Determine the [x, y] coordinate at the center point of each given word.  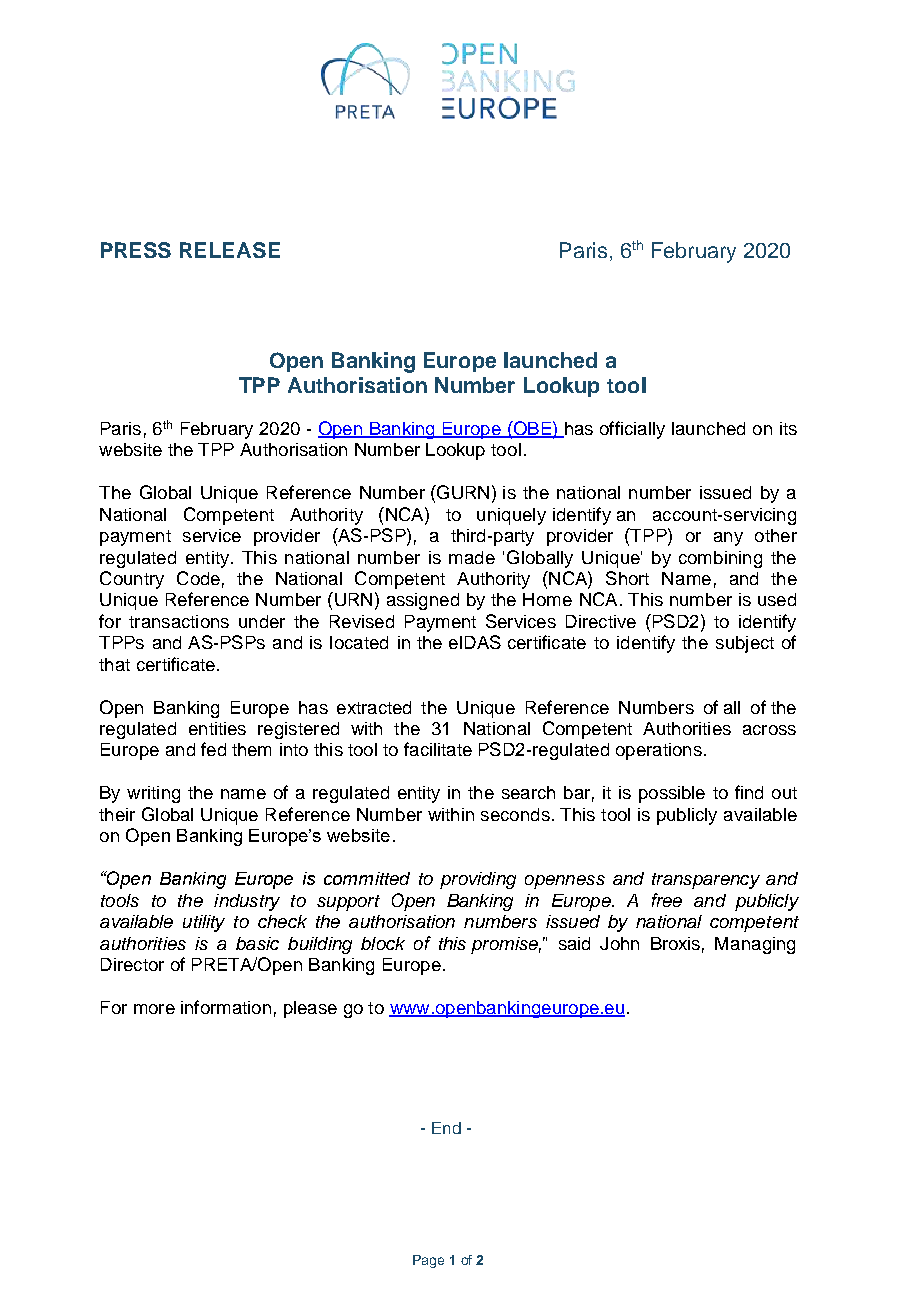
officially [632, 430]
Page [428, 1261]
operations [659, 751]
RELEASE [230, 250]
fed [213, 749]
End [446, 1128]
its [788, 428]
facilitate [438, 749]
